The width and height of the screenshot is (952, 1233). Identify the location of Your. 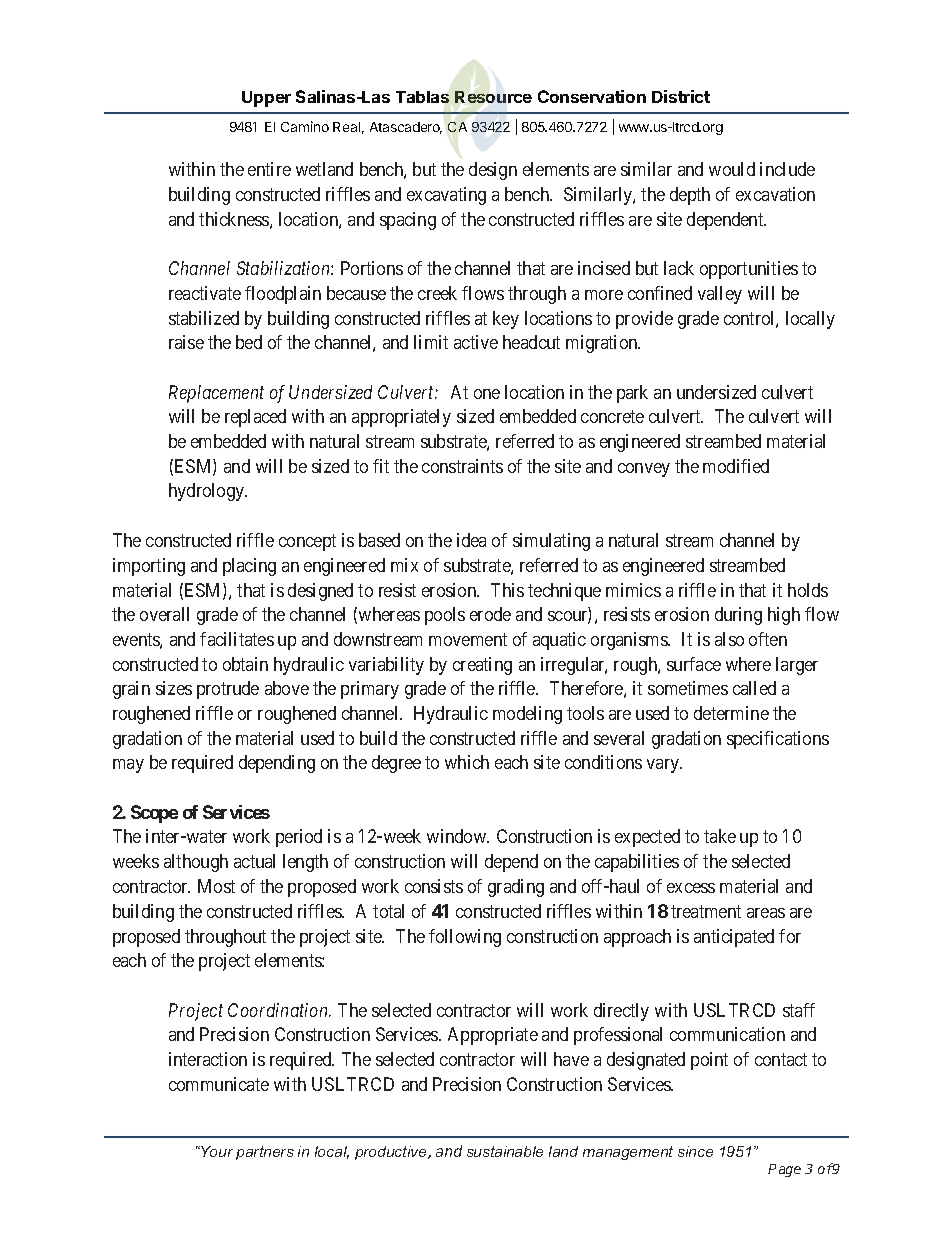
(216, 1151).
